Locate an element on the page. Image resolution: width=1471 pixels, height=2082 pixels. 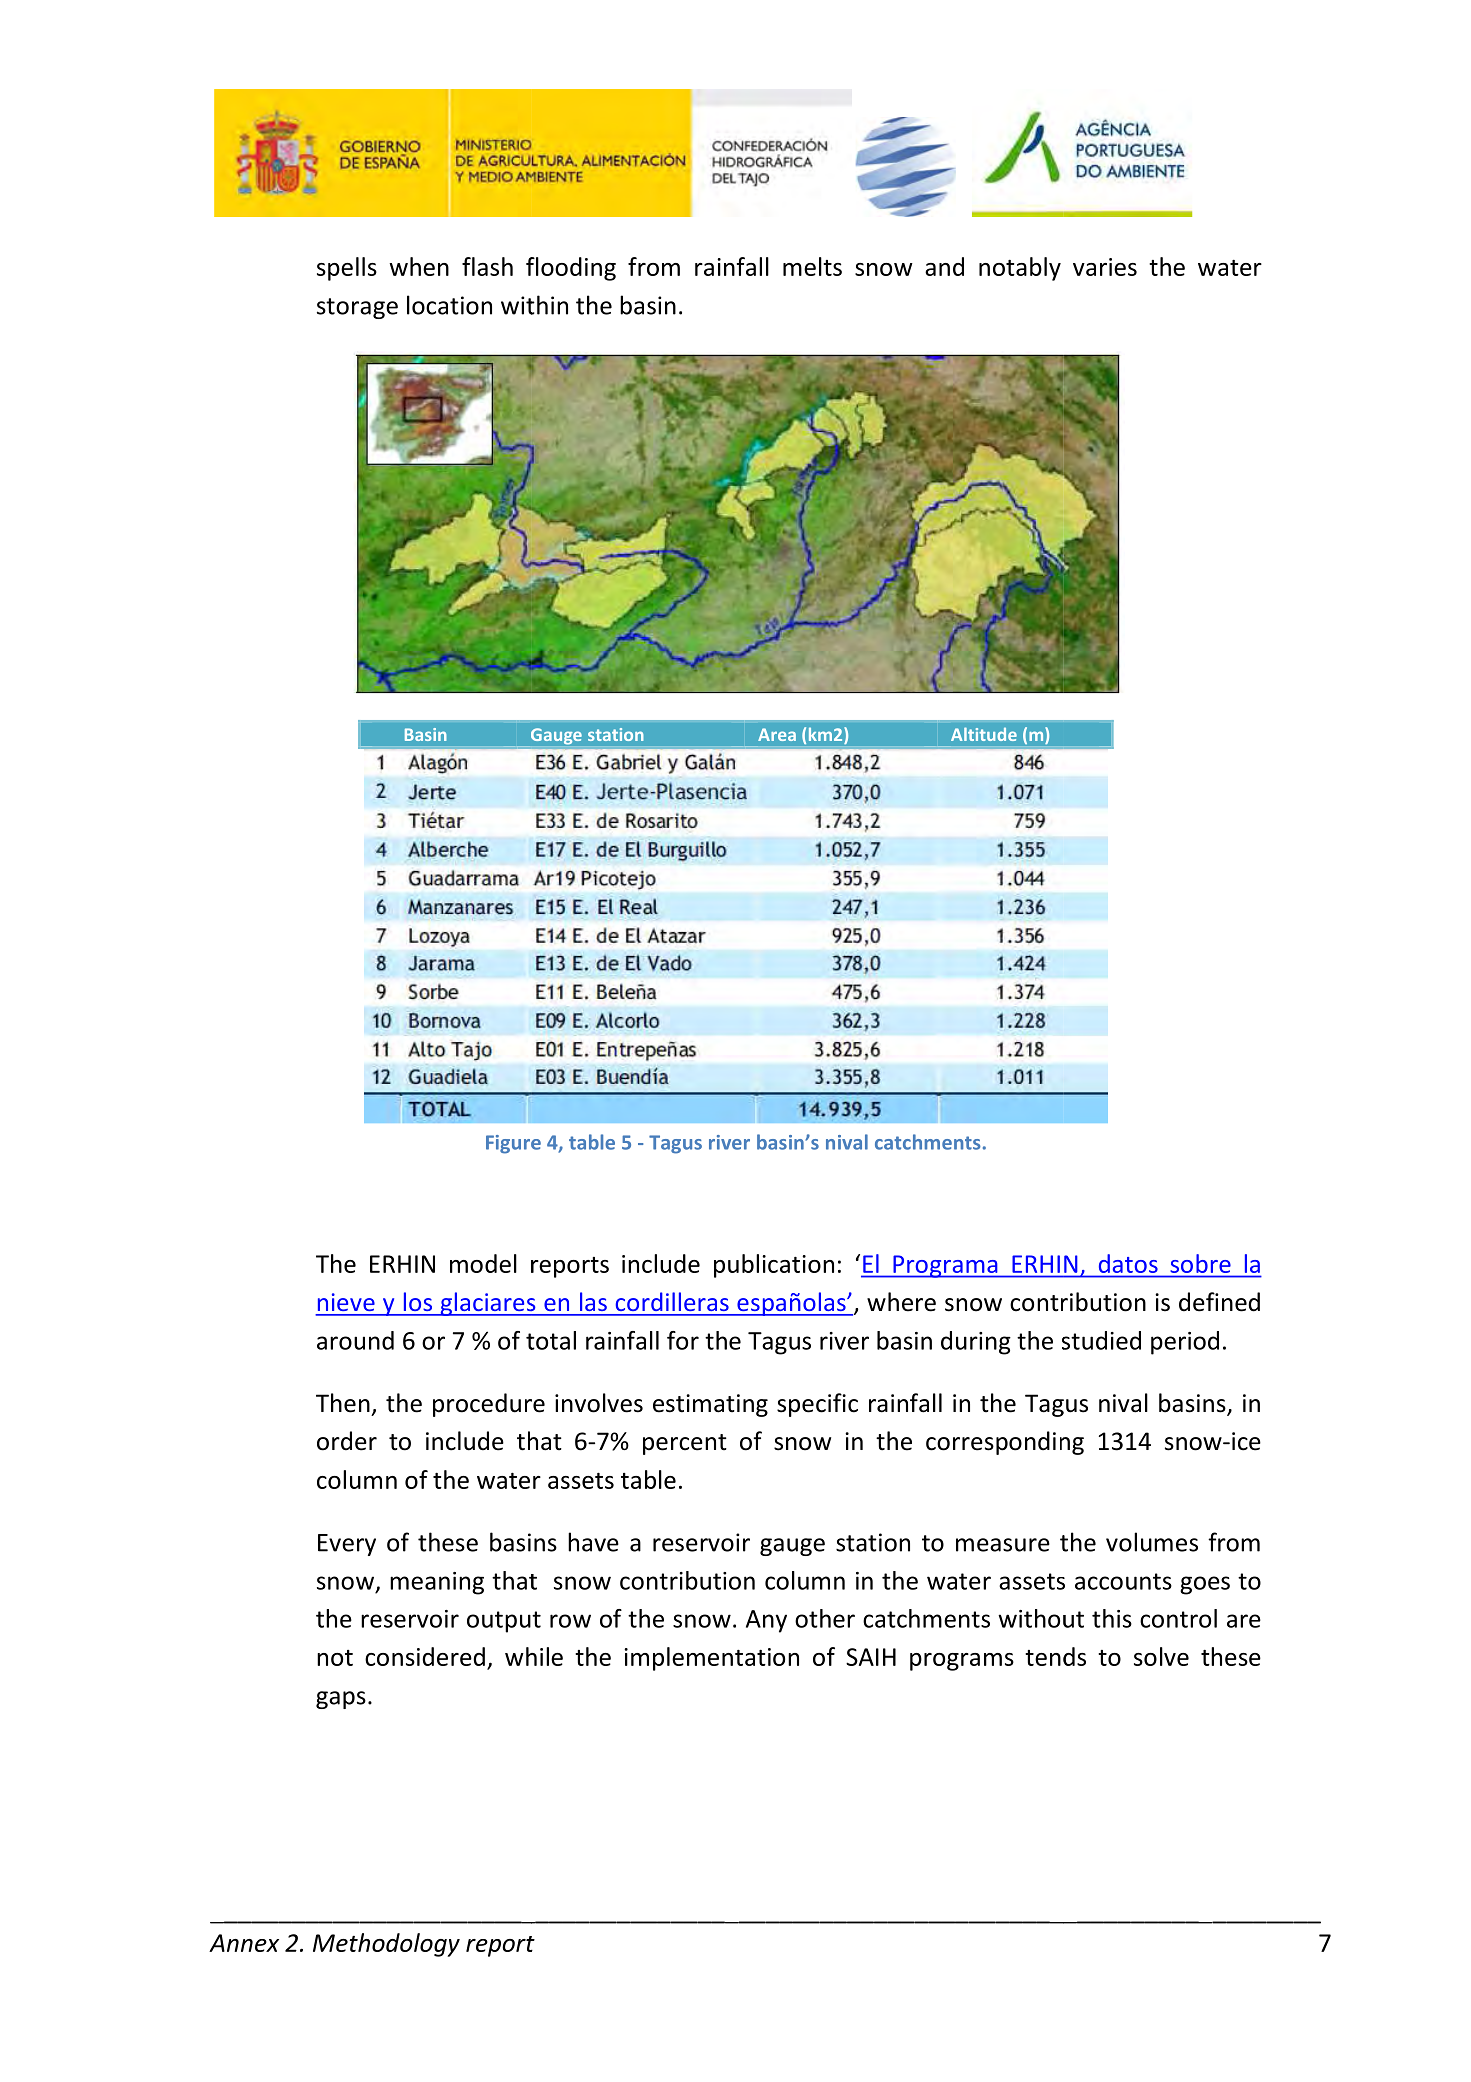
around is located at coordinates (355, 1340).
